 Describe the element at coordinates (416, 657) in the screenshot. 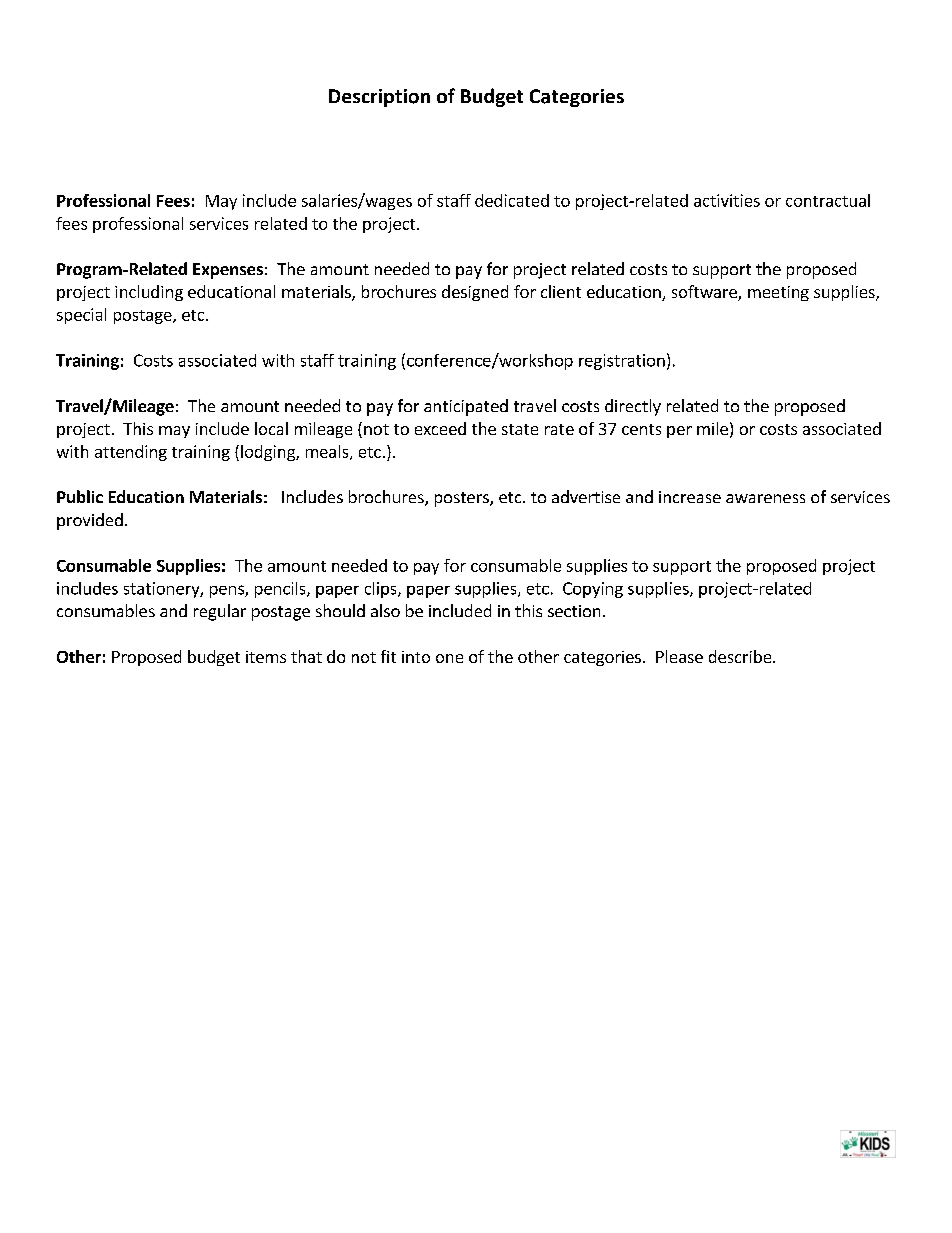

I see `into` at that location.
